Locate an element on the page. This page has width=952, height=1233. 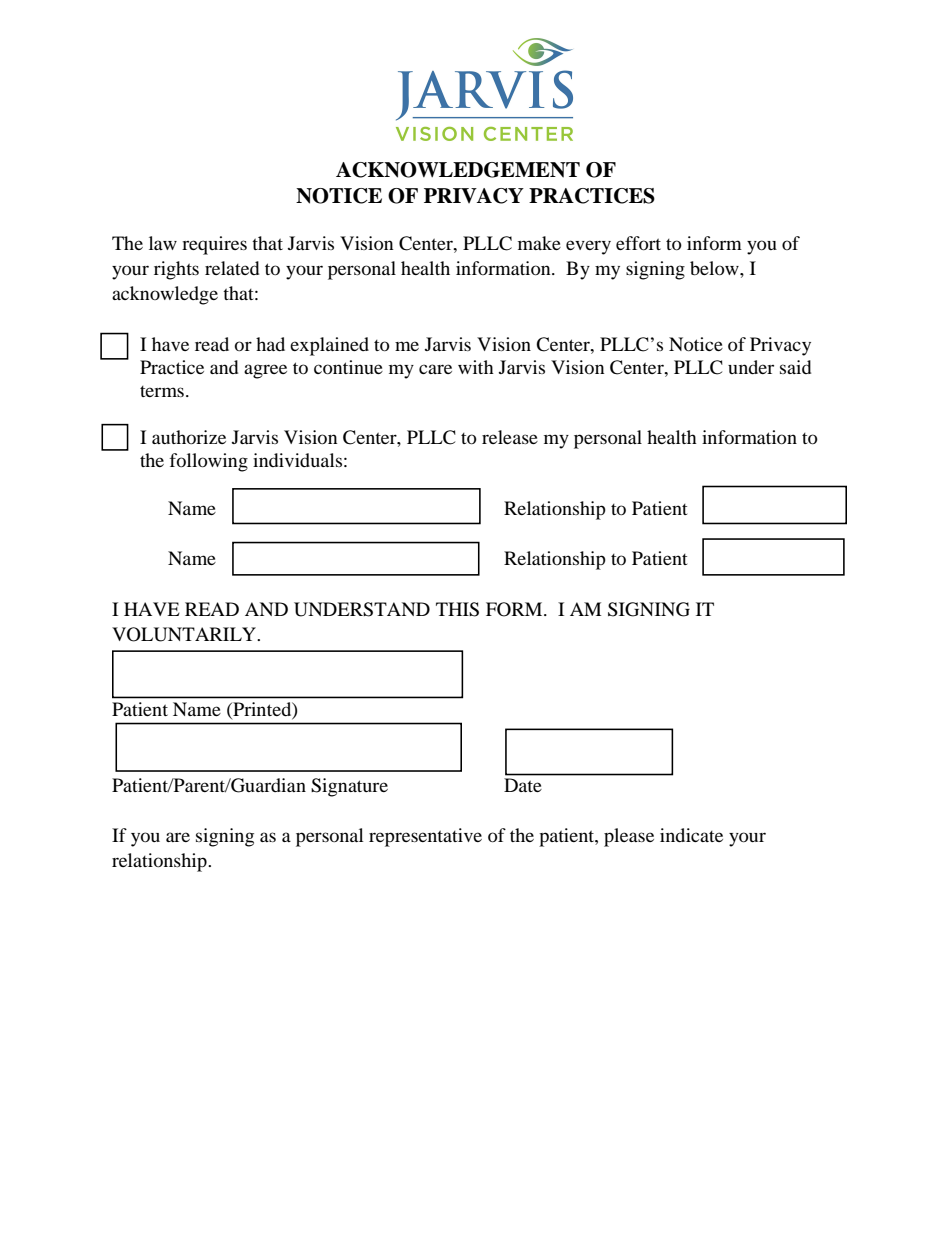
indicate is located at coordinates (691, 835).
